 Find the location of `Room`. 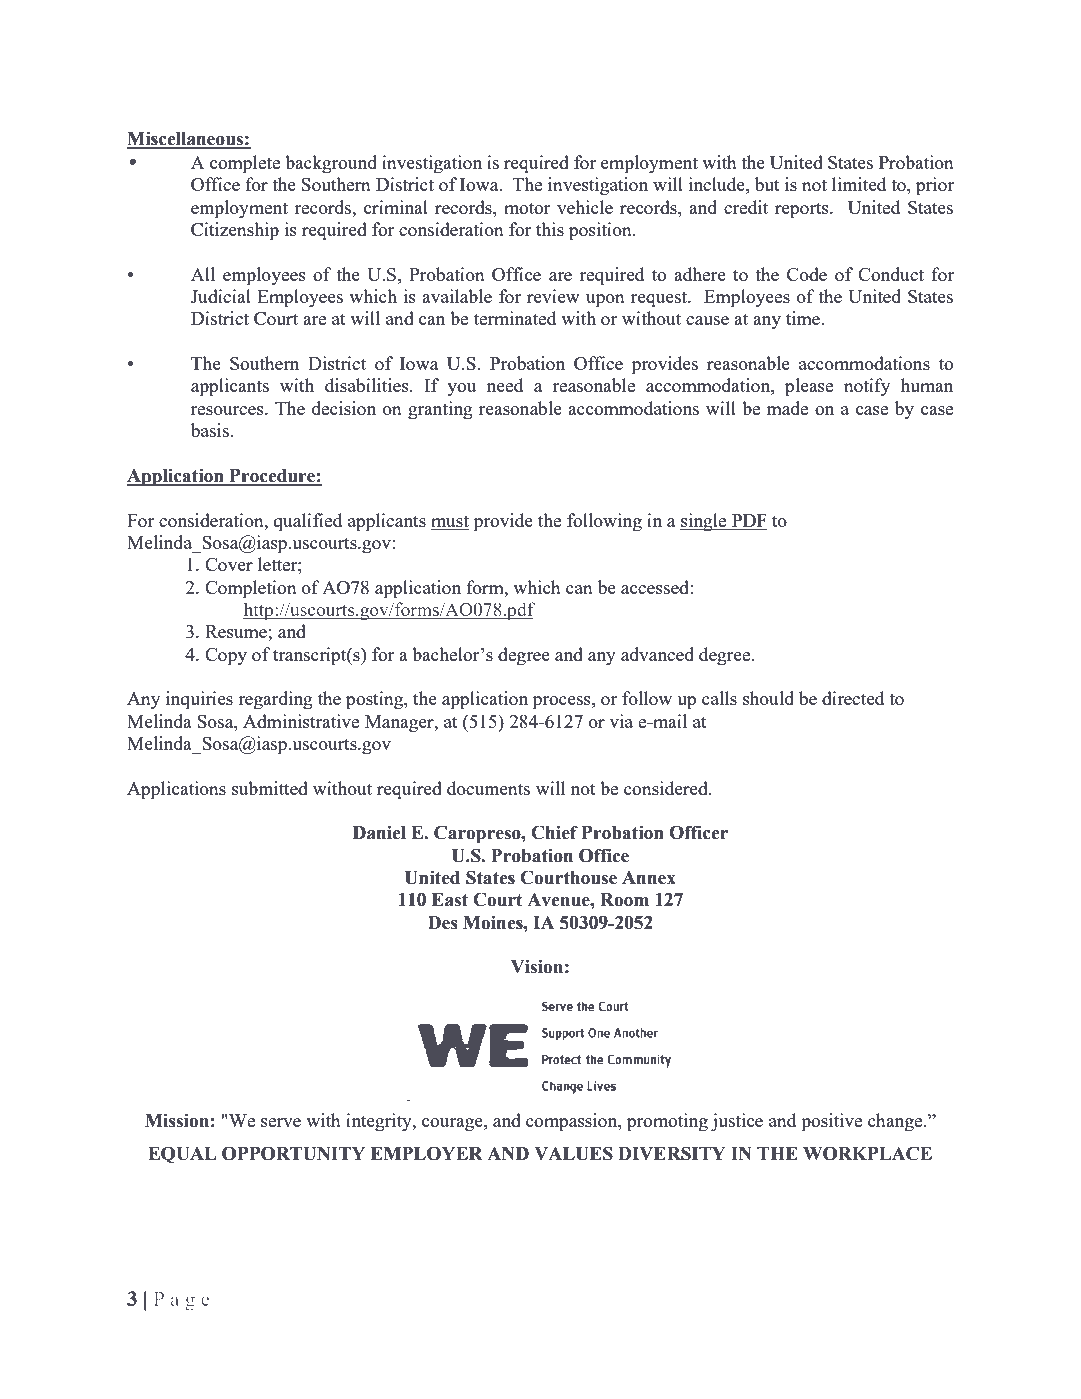

Room is located at coordinates (624, 900).
